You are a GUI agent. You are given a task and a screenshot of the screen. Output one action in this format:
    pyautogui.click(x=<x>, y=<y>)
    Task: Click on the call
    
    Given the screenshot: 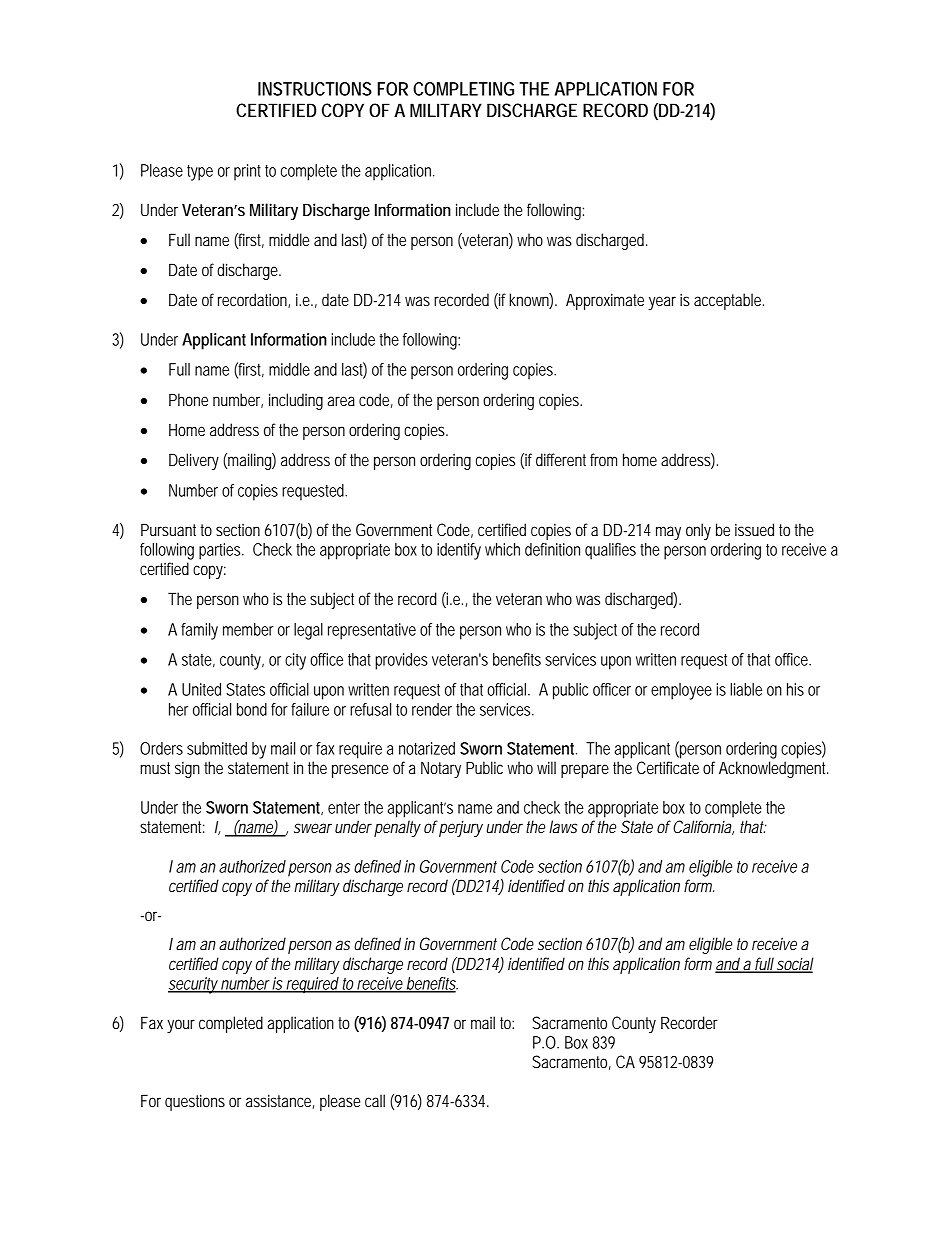 What is the action you would take?
    pyautogui.click(x=375, y=1100)
